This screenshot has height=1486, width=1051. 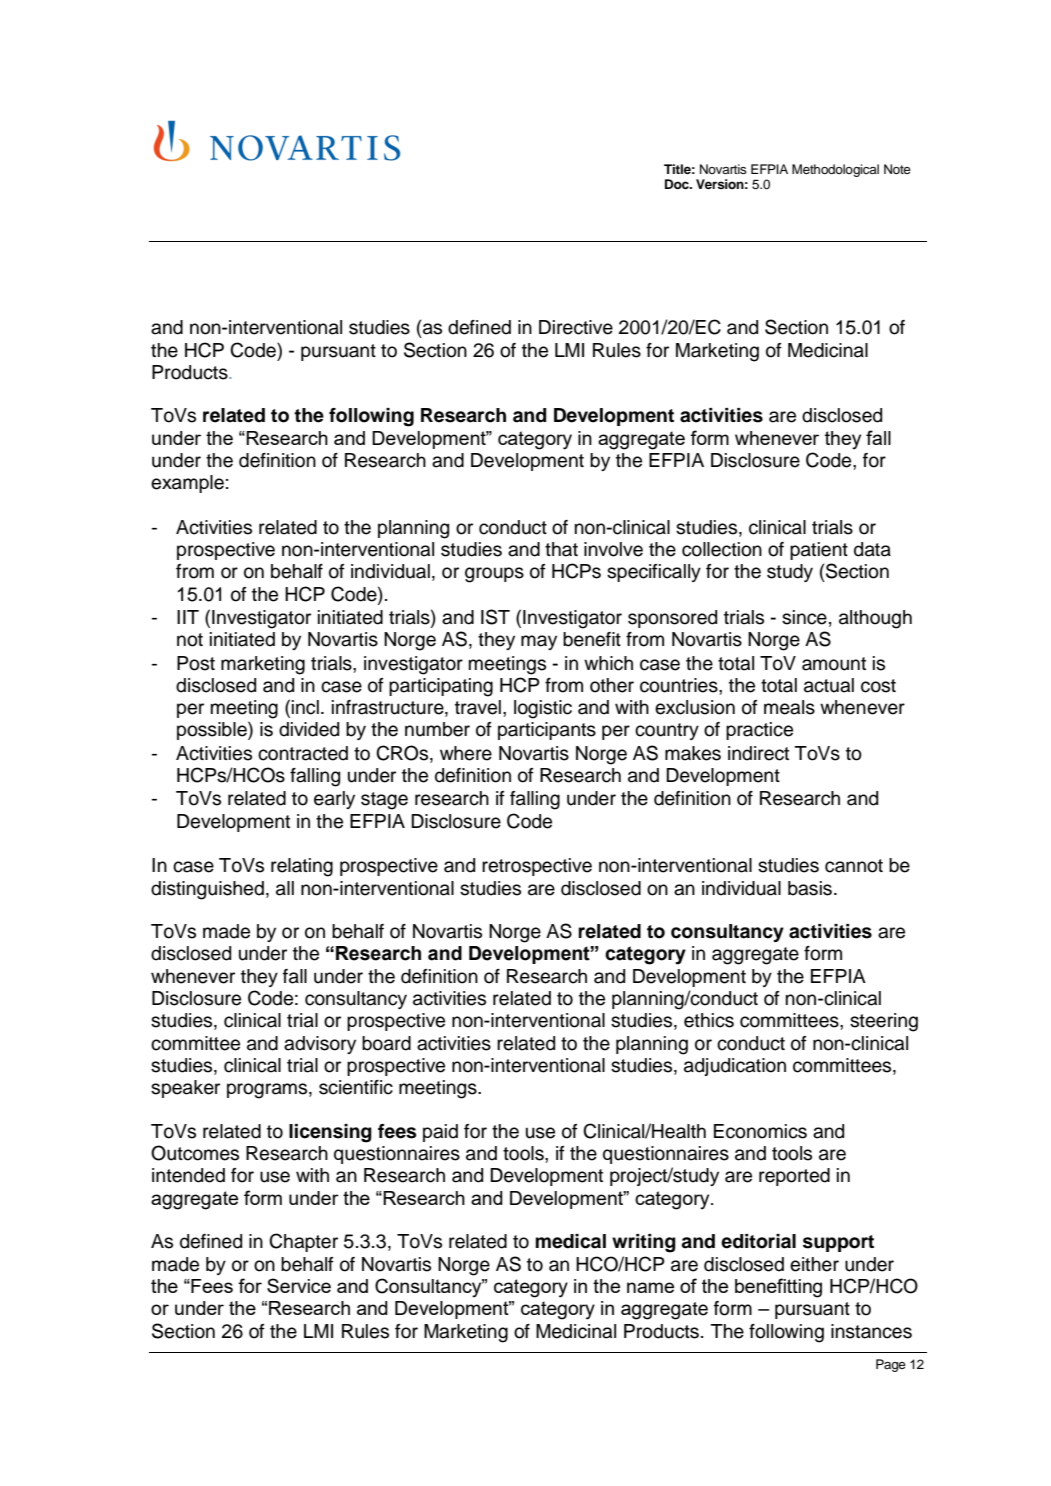 What do you see at coordinates (835, 170) in the screenshot?
I see `Methodological` at bounding box center [835, 170].
